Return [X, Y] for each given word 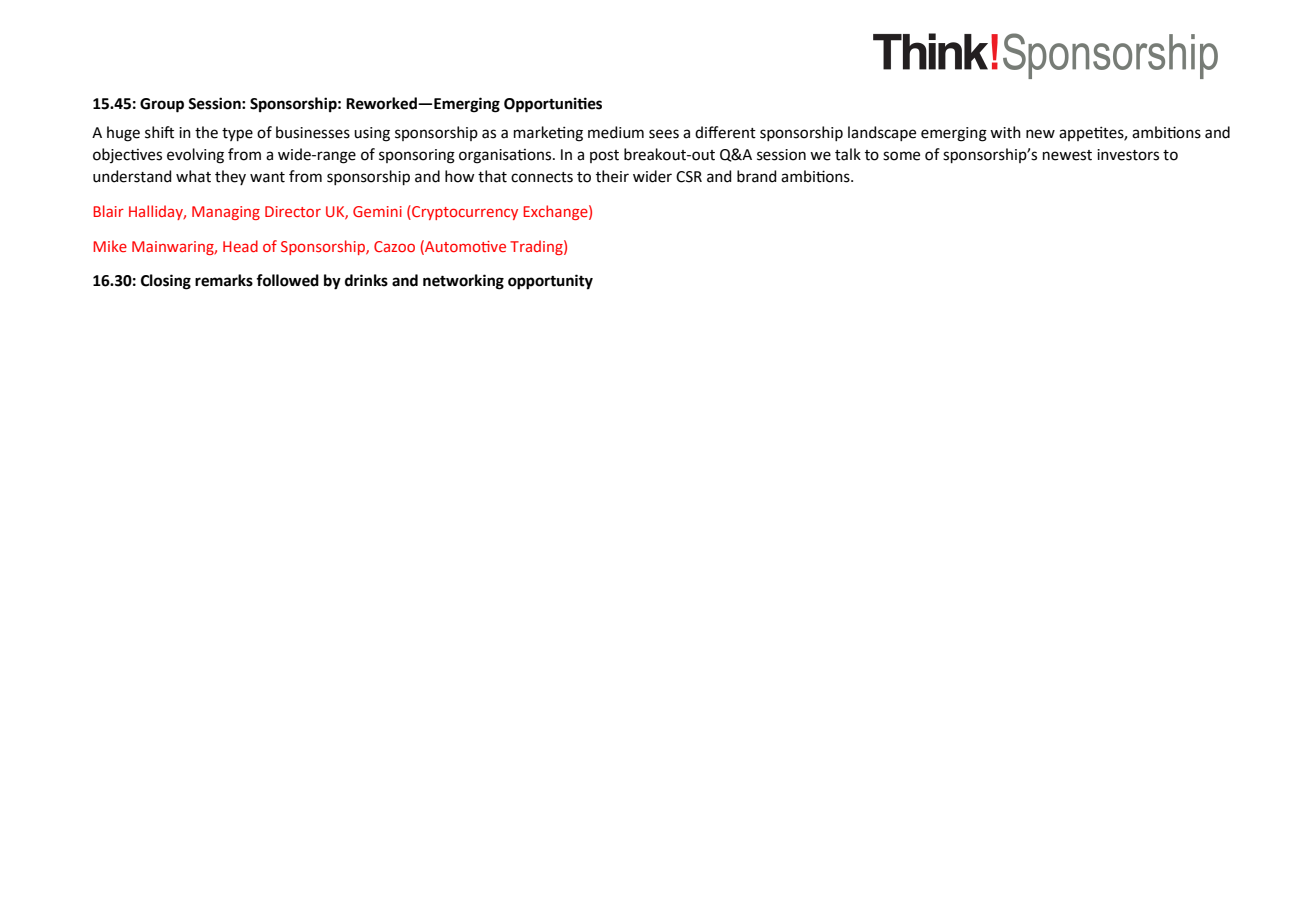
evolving [195, 156]
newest [1067, 155]
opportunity [550, 282]
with [1005, 132]
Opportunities [553, 105]
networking [463, 282]
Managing [226, 213]
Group [162, 105]
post [604, 156]
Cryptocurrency [464, 212]
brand [757, 176]
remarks [224, 280]
